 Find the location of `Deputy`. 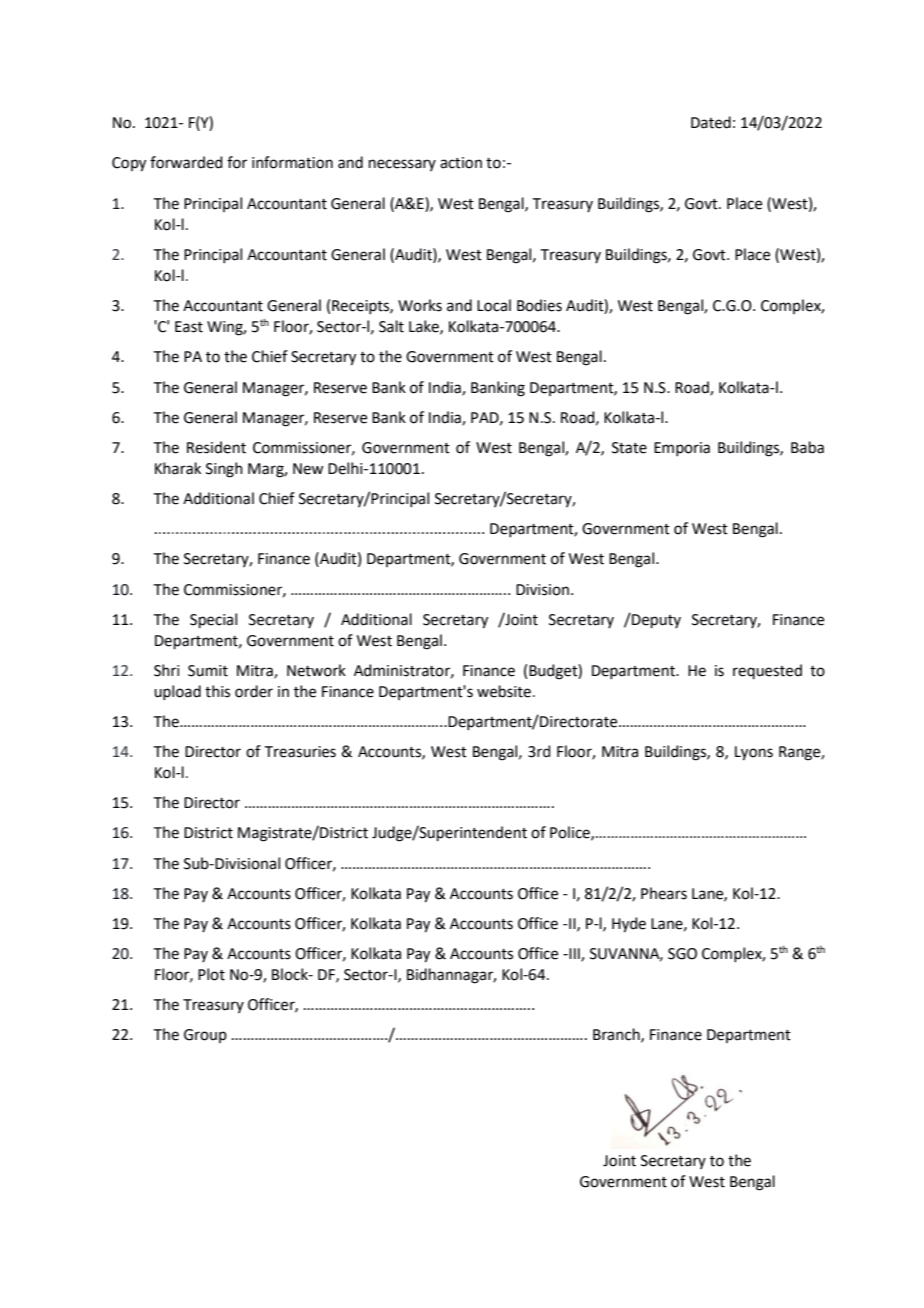

Deputy is located at coordinates (655, 620).
